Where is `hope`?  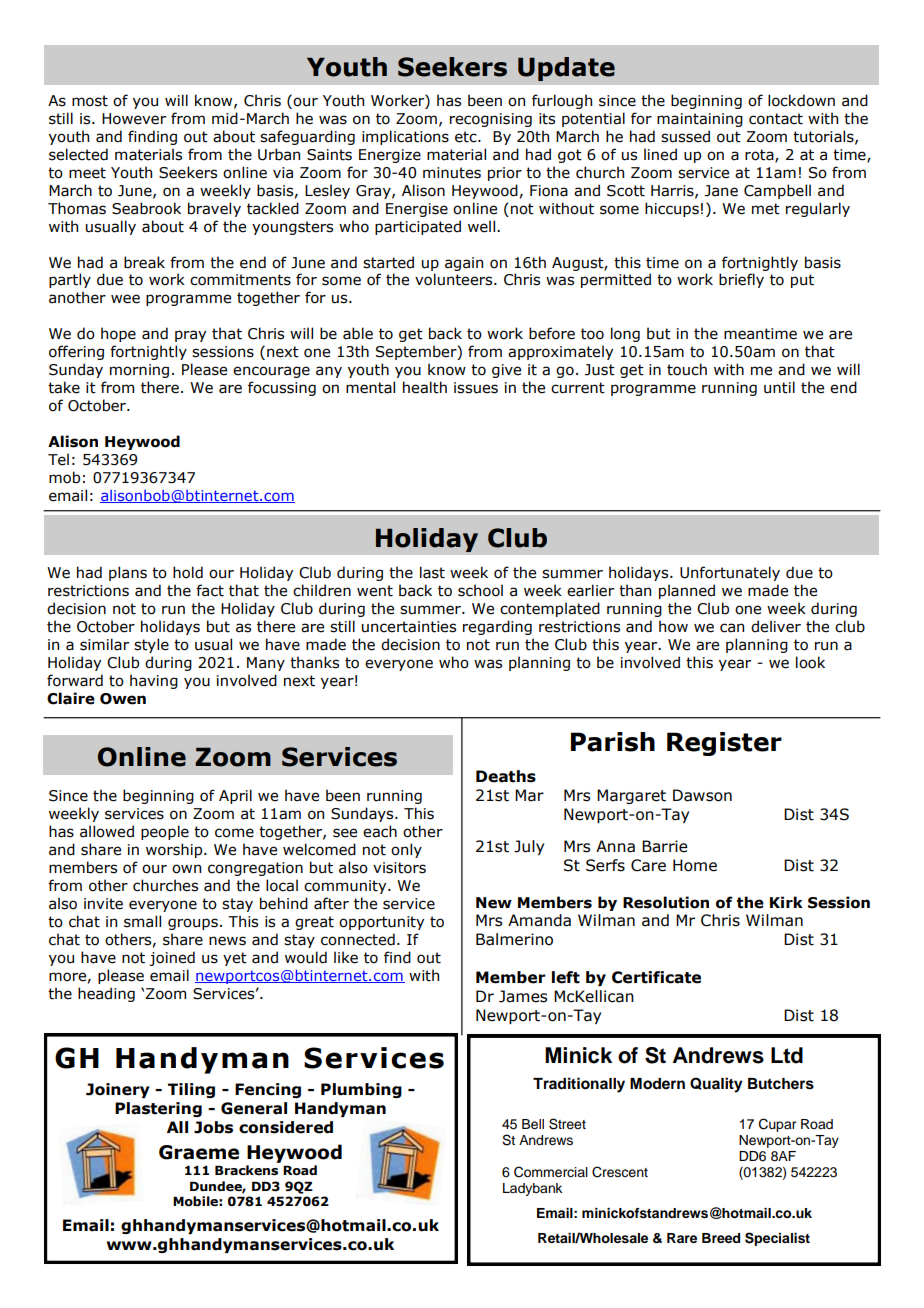 hope is located at coordinates (118, 334).
